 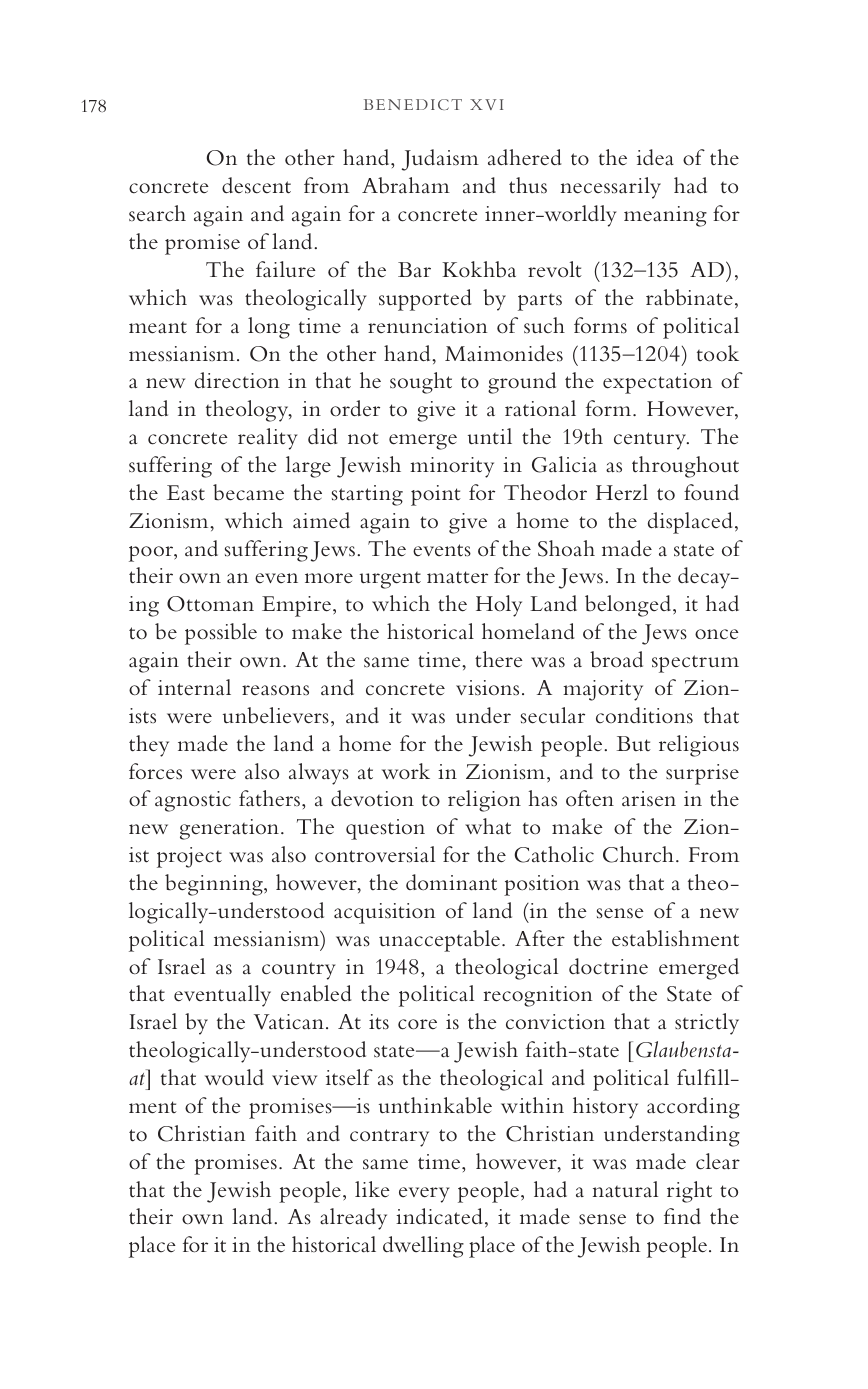 I want to click on internal, so click(x=194, y=687).
